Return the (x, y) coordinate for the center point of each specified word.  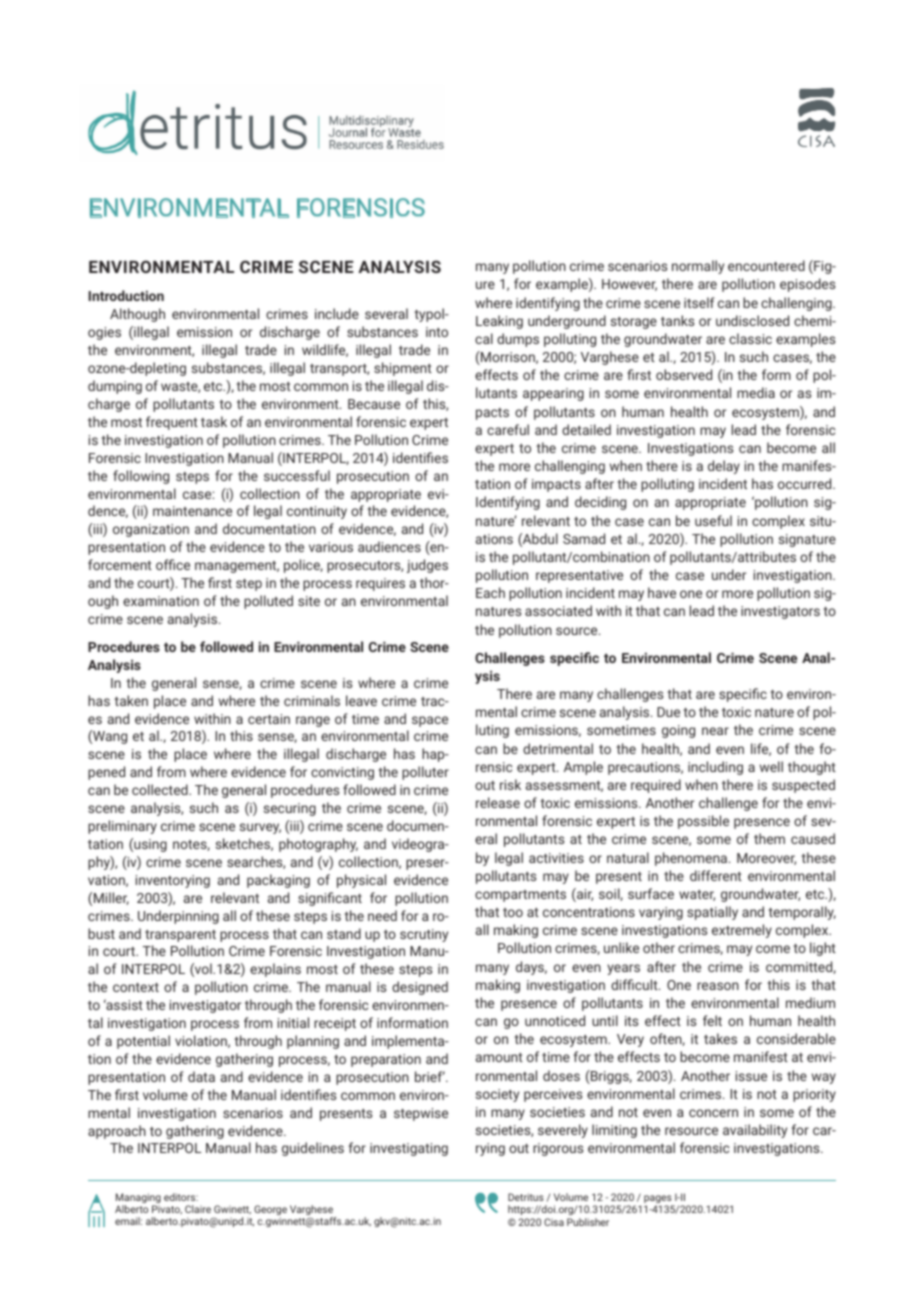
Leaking (499, 322)
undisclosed (752, 320)
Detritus (526, 1197)
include (337, 313)
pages (659, 1200)
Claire (198, 1209)
